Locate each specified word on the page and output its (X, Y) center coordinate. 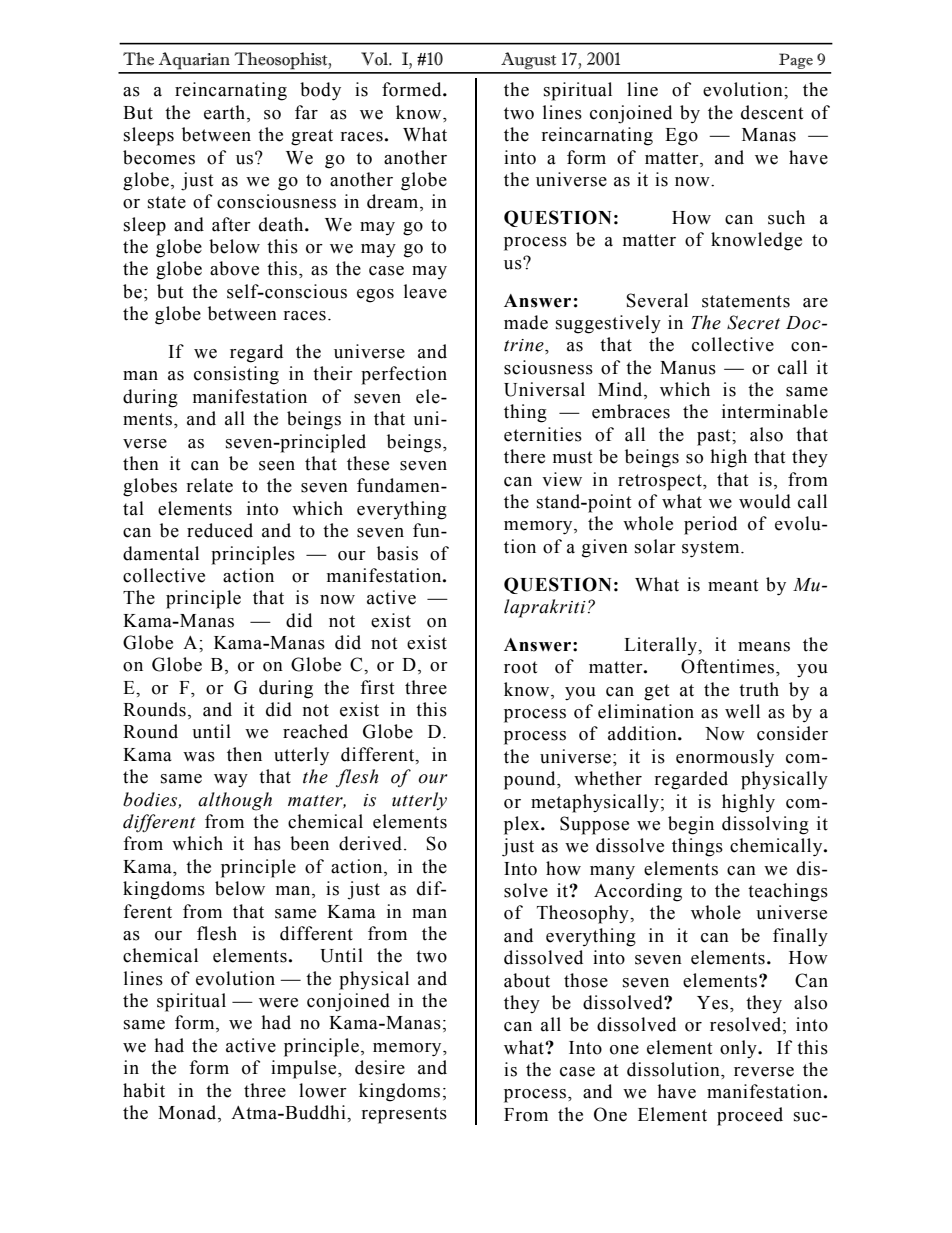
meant (733, 585)
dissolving (765, 825)
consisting (236, 375)
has (267, 843)
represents (404, 1115)
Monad (188, 1113)
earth (226, 113)
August (528, 61)
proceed (750, 1116)
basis (397, 553)
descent (772, 112)
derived (370, 843)
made (526, 322)
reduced (220, 530)
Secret (753, 322)
